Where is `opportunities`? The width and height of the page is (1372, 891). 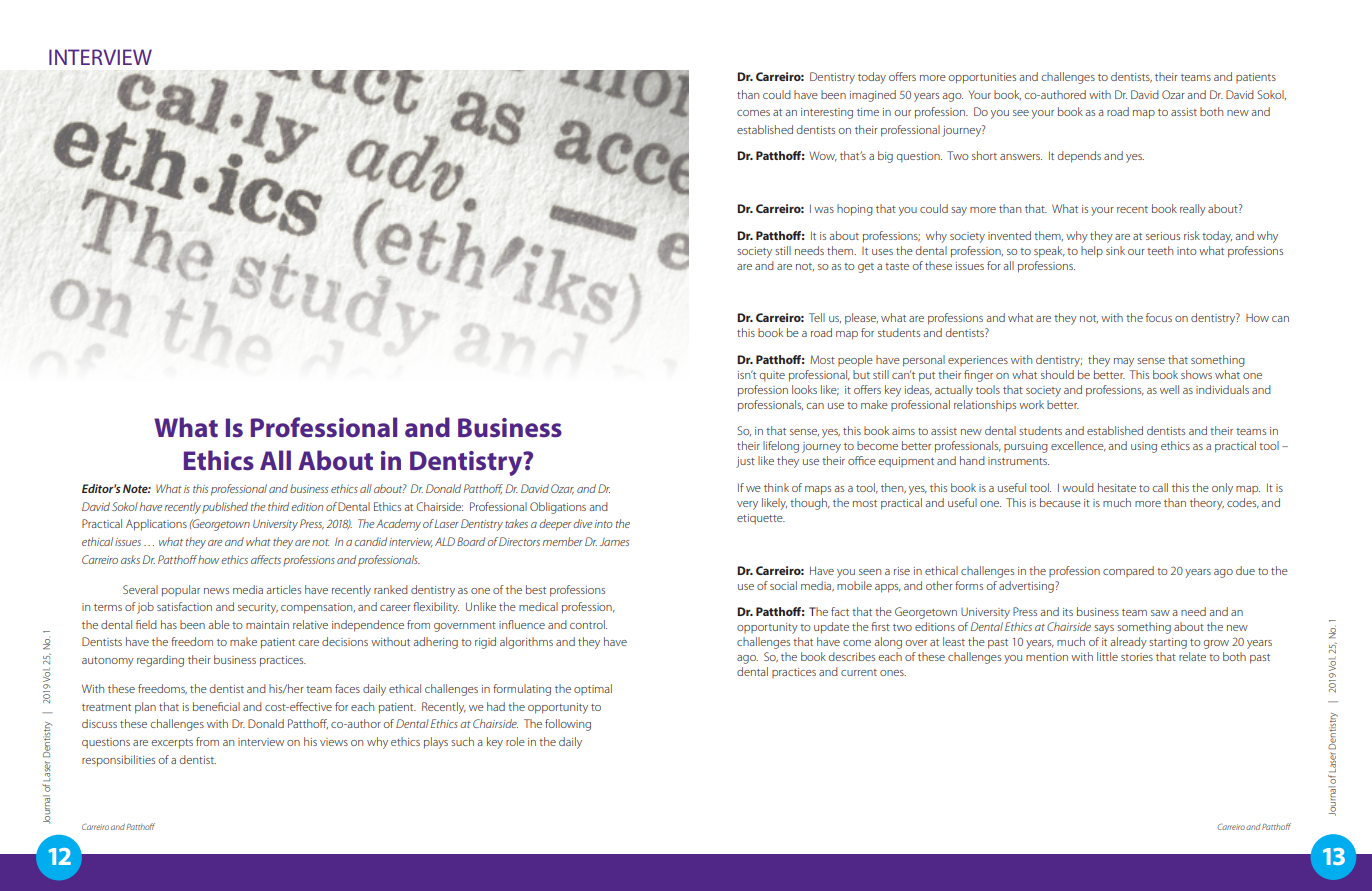
opportunities is located at coordinates (982, 78).
